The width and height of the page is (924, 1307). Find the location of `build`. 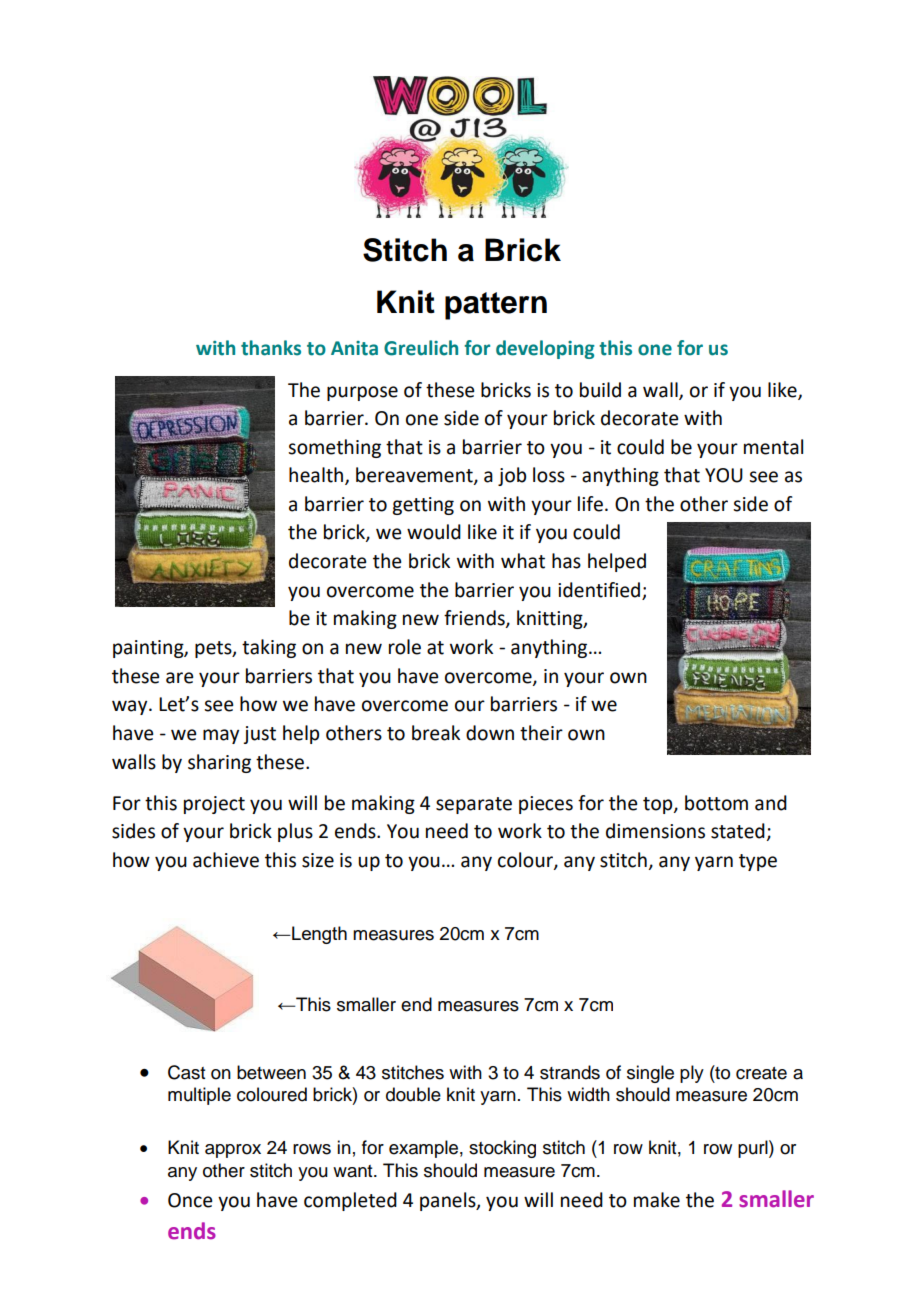

build is located at coordinates (600, 390).
